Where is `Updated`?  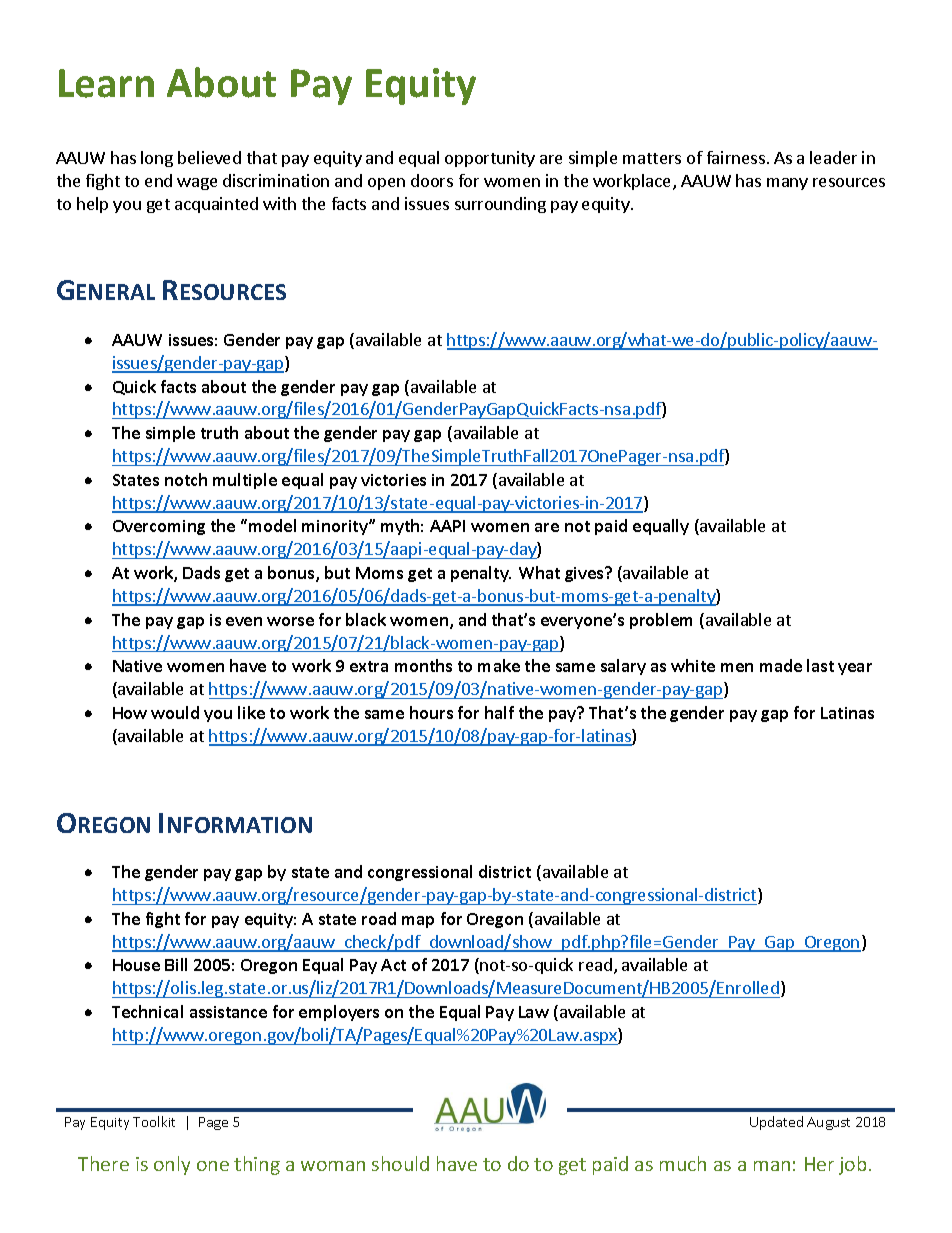 Updated is located at coordinates (776, 1123).
